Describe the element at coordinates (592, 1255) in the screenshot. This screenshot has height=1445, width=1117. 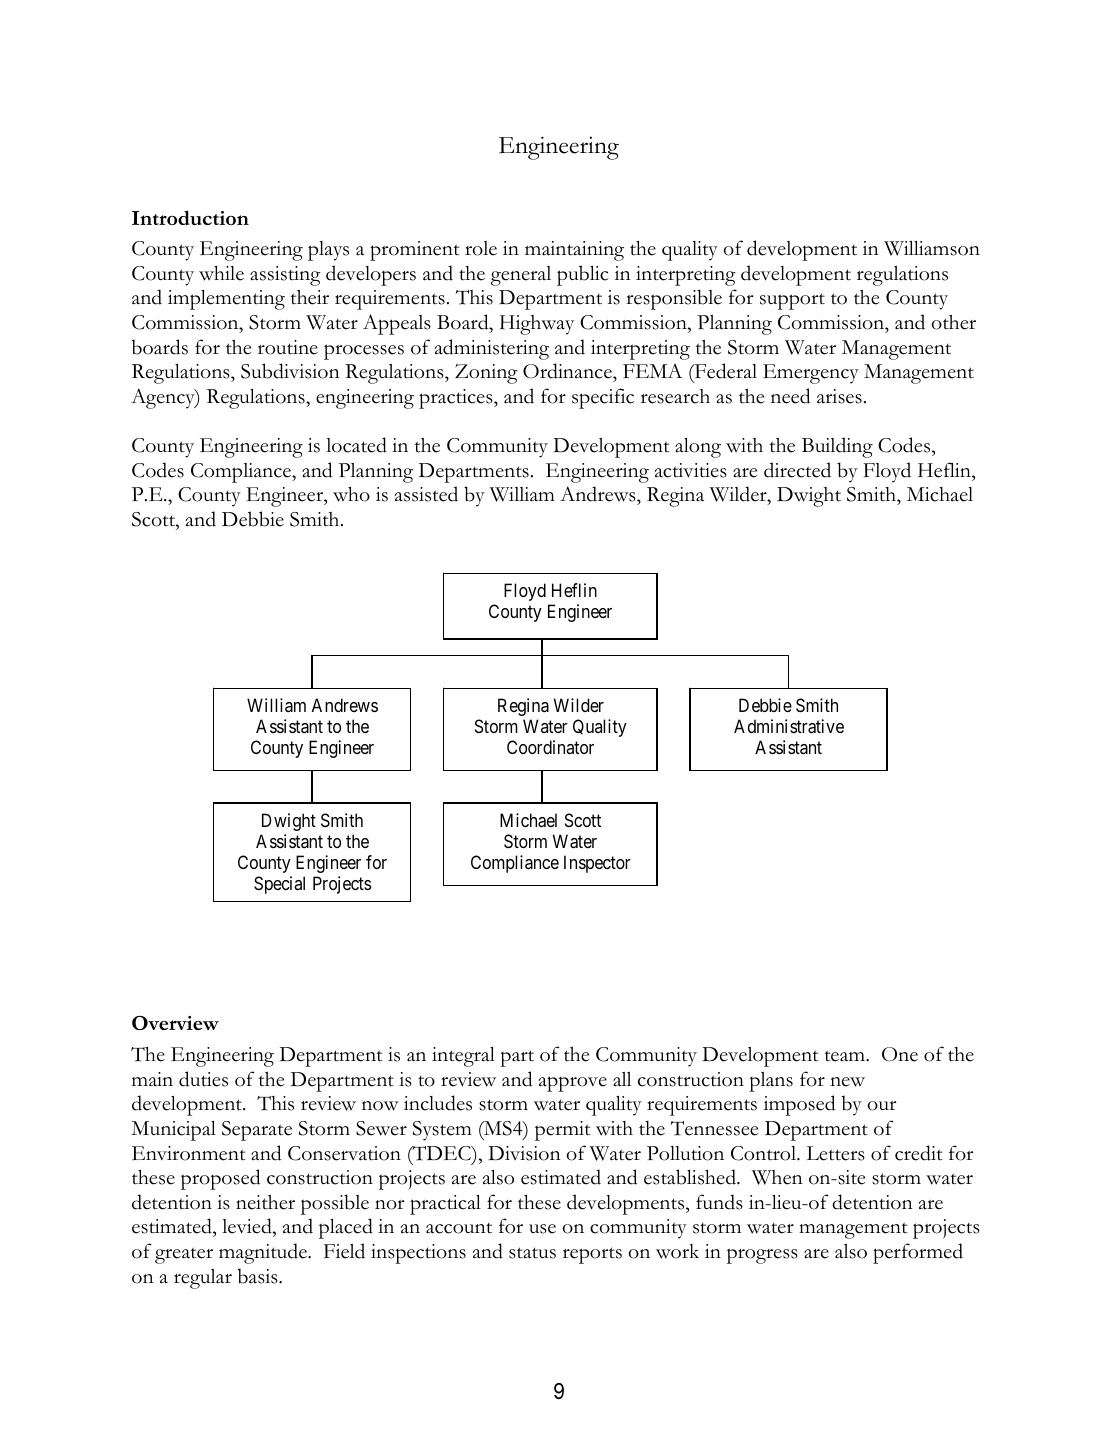
I see `reports` at that location.
